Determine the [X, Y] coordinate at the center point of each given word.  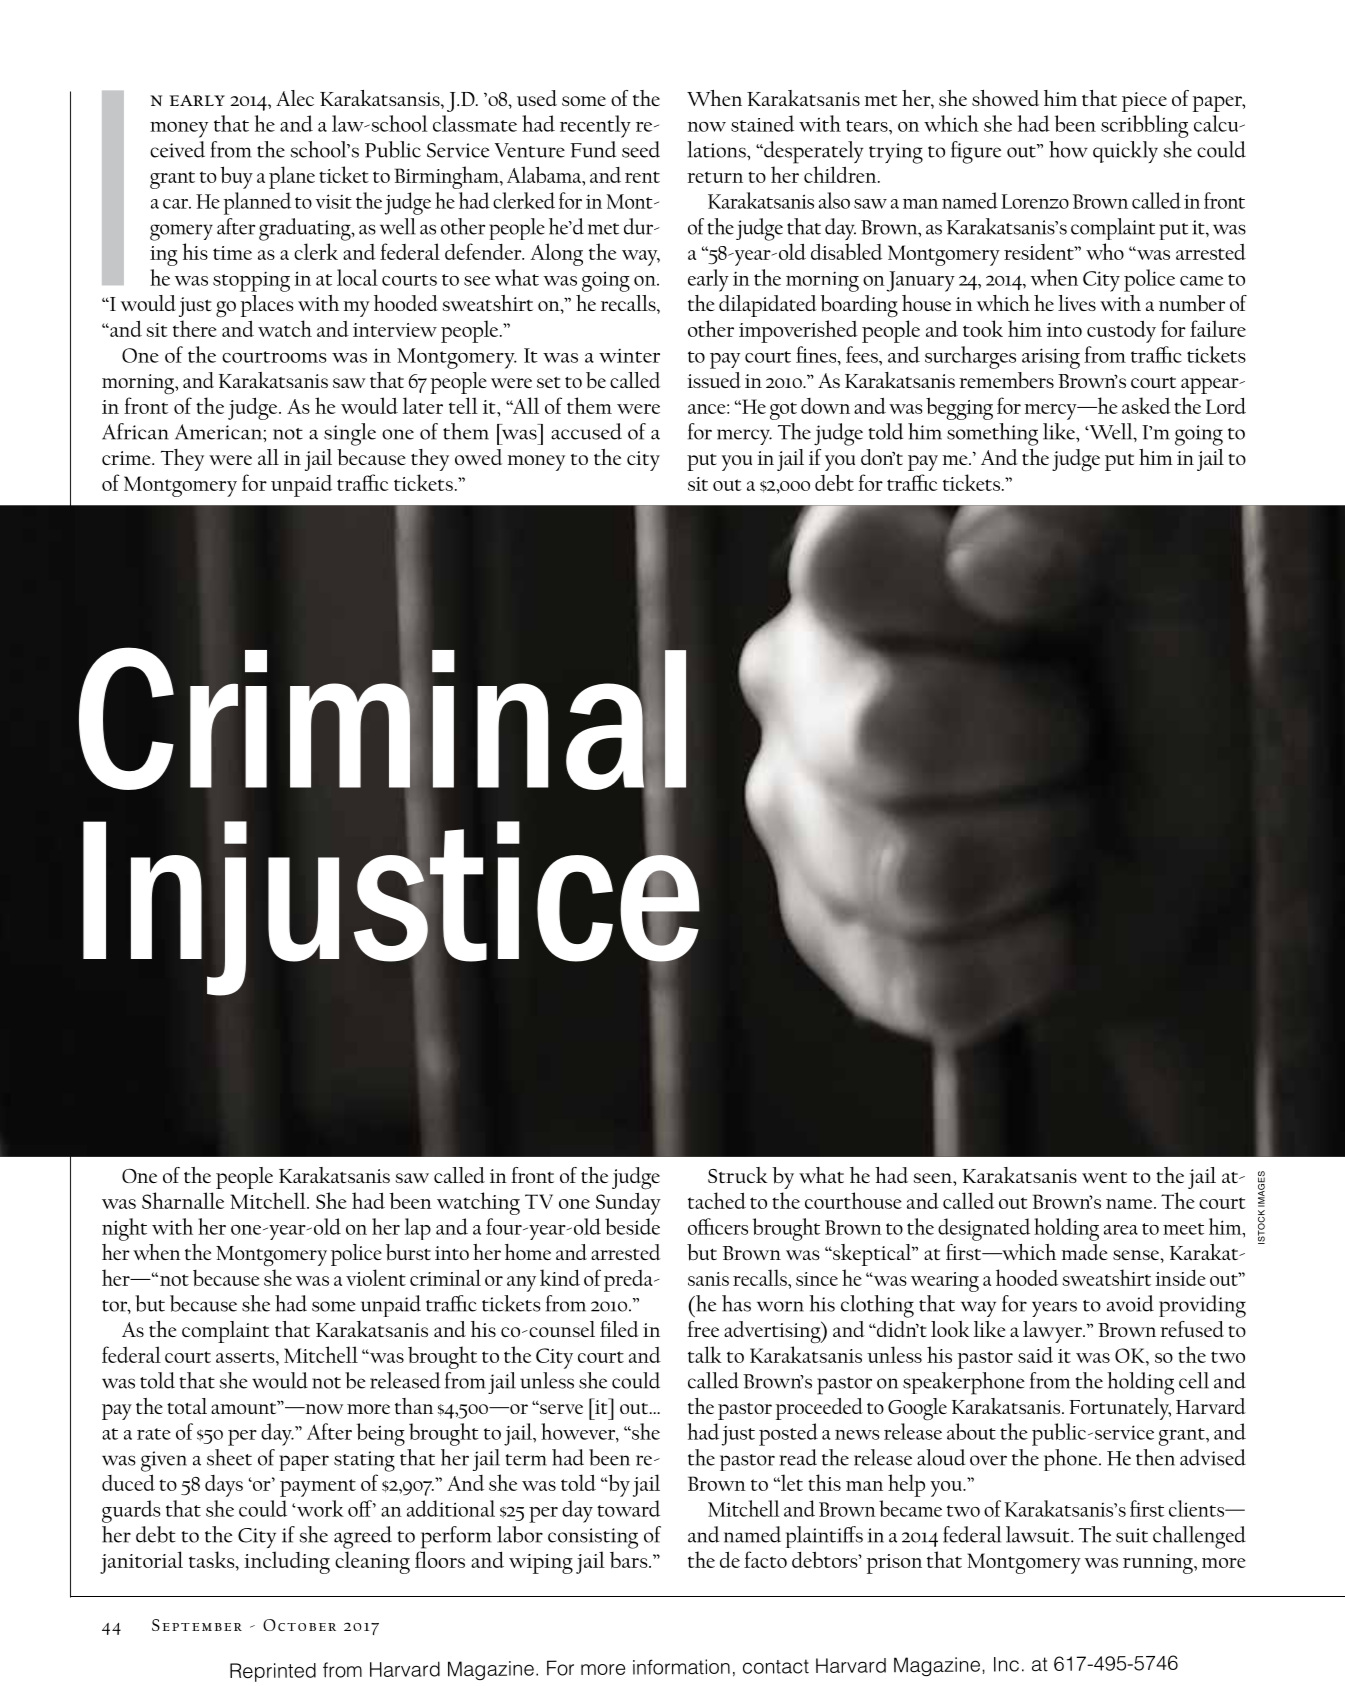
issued [714, 380]
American [219, 432]
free [703, 1329]
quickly [1125, 152]
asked [1146, 405]
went [1104, 1177]
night [124, 1229]
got [783, 411]
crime [127, 458]
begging [959, 408]
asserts [246, 1357]
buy [236, 177]
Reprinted [273, 1672]
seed [641, 149]
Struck [738, 1175]
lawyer [1053, 1332]
